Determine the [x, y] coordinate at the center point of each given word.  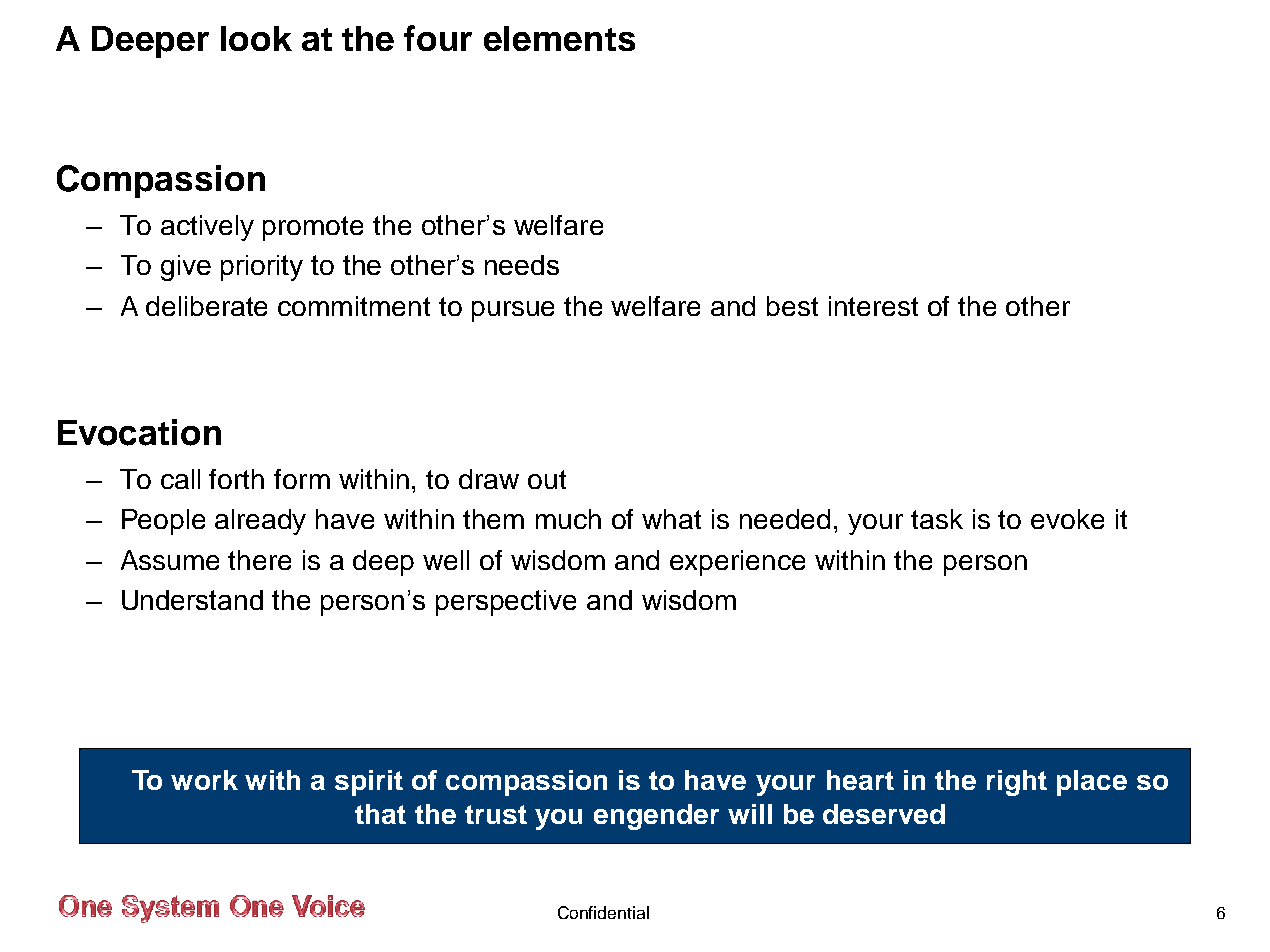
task [937, 519]
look [256, 38]
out [547, 479]
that [380, 814]
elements [559, 38]
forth [236, 479]
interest [873, 306]
